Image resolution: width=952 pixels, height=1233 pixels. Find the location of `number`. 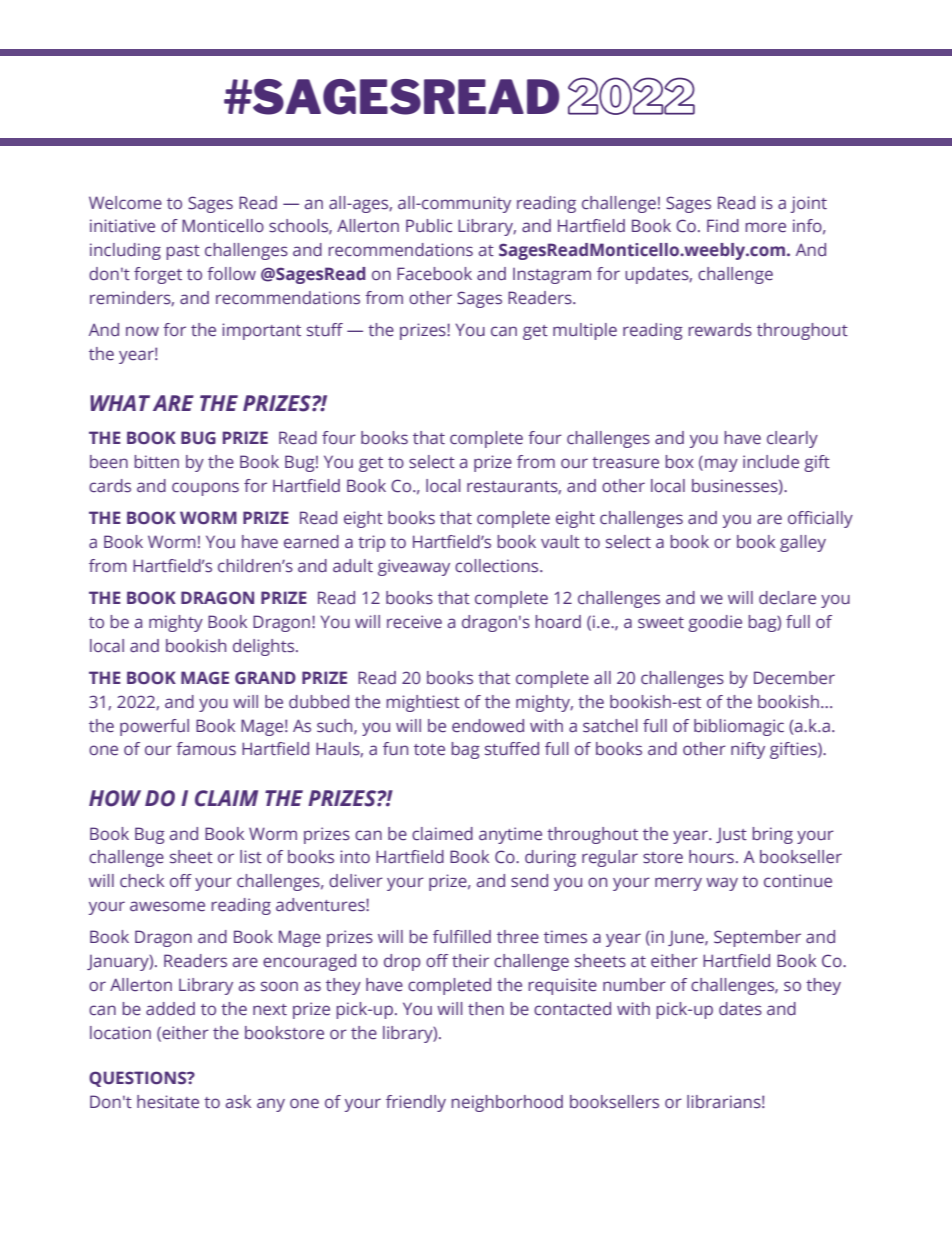

number is located at coordinates (634, 984).
